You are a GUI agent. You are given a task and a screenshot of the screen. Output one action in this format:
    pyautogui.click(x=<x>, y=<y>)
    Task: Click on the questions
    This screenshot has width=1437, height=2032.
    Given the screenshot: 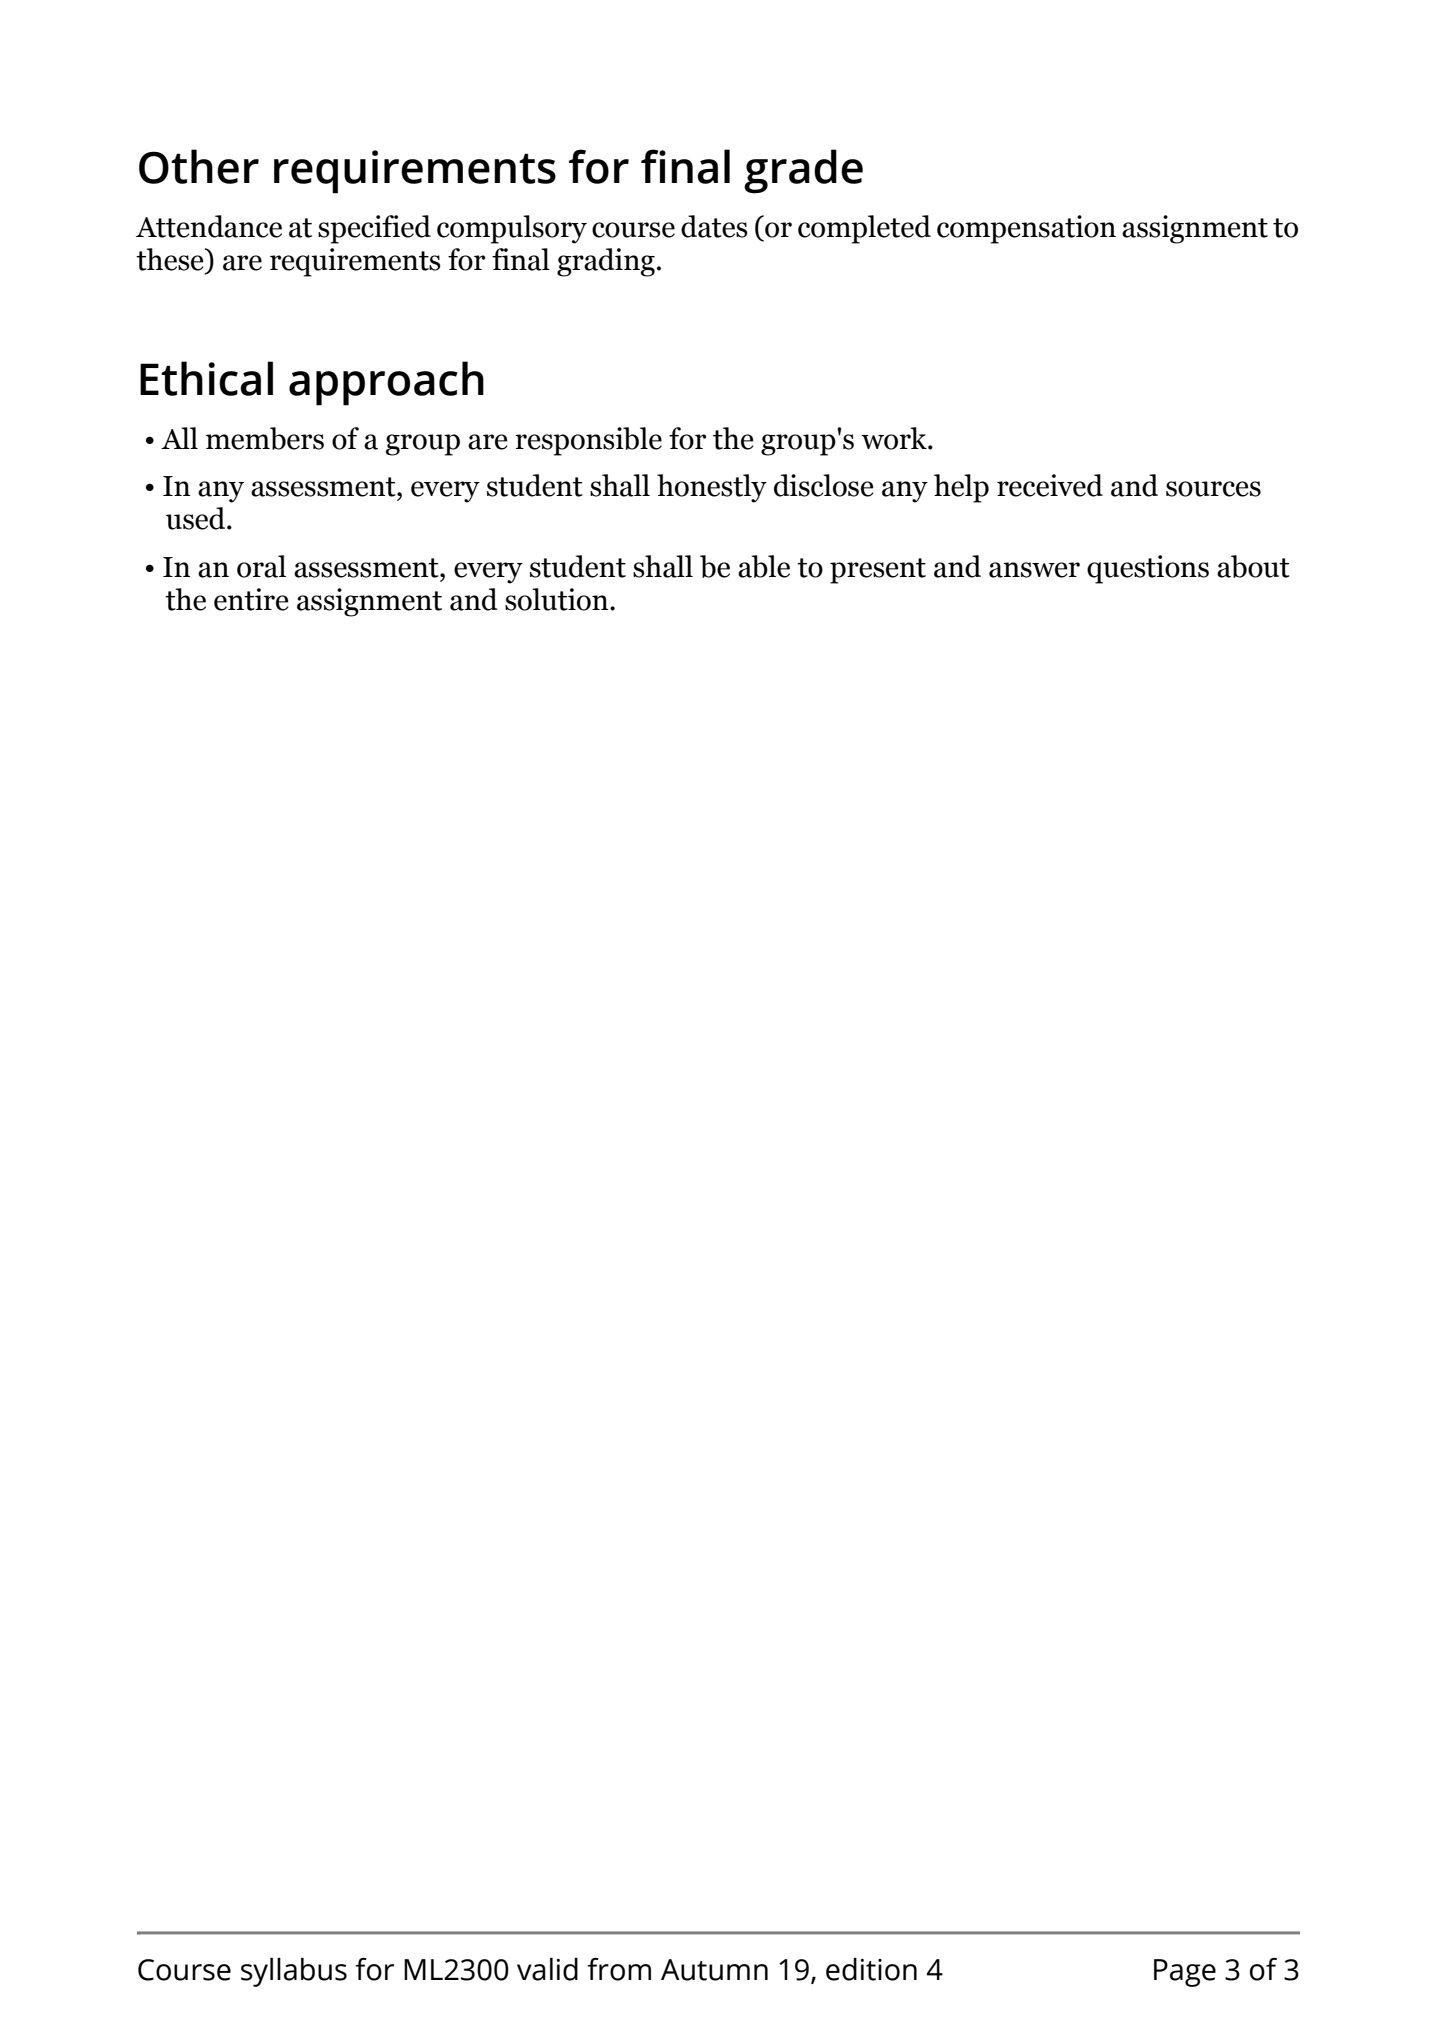 What is the action you would take?
    pyautogui.click(x=1148, y=569)
